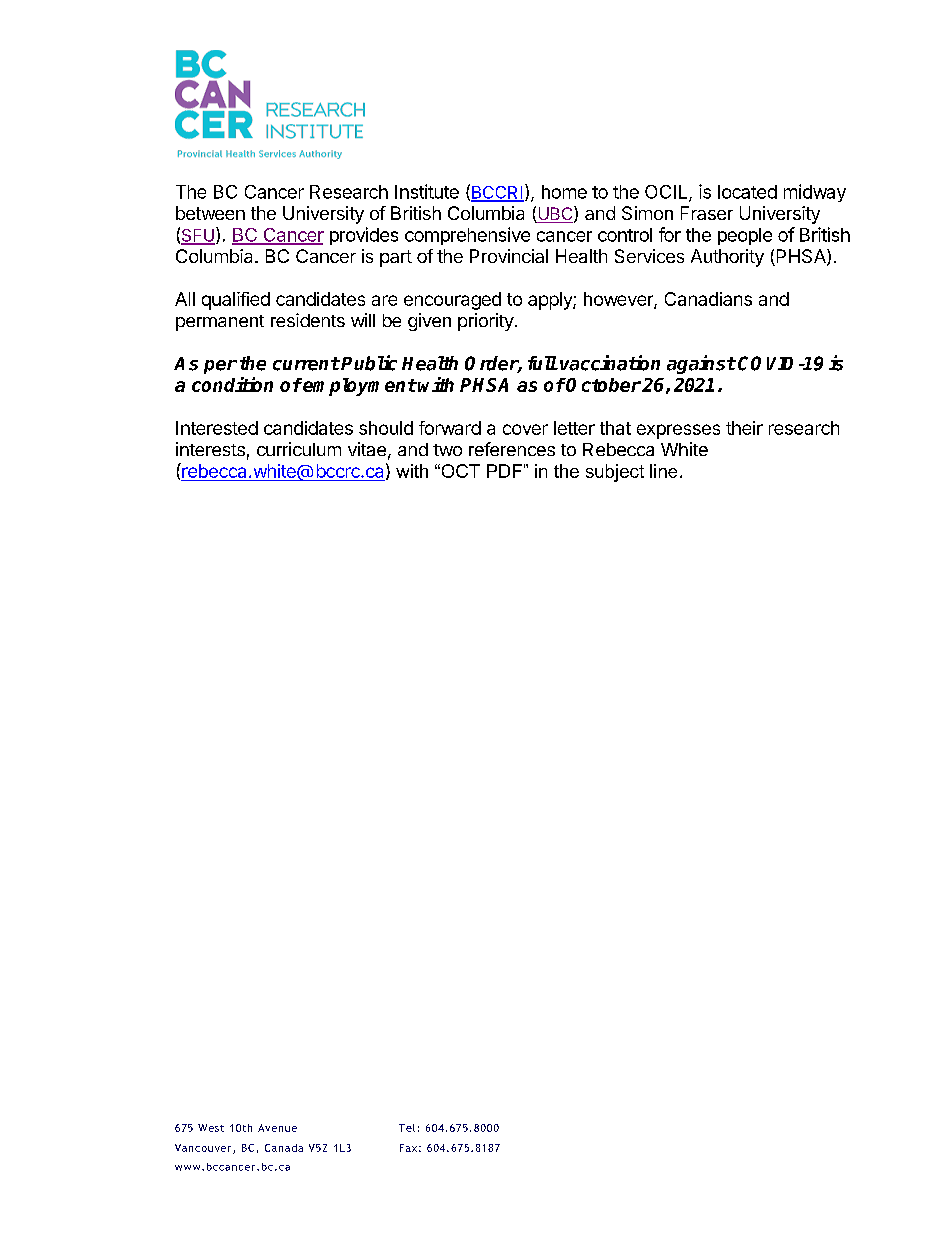 Image resolution: width=952 pixels, height=1233 pixels. Describe the element at coordinates (277, 1128) in the screenshot. I see `Avenue` at that location.
